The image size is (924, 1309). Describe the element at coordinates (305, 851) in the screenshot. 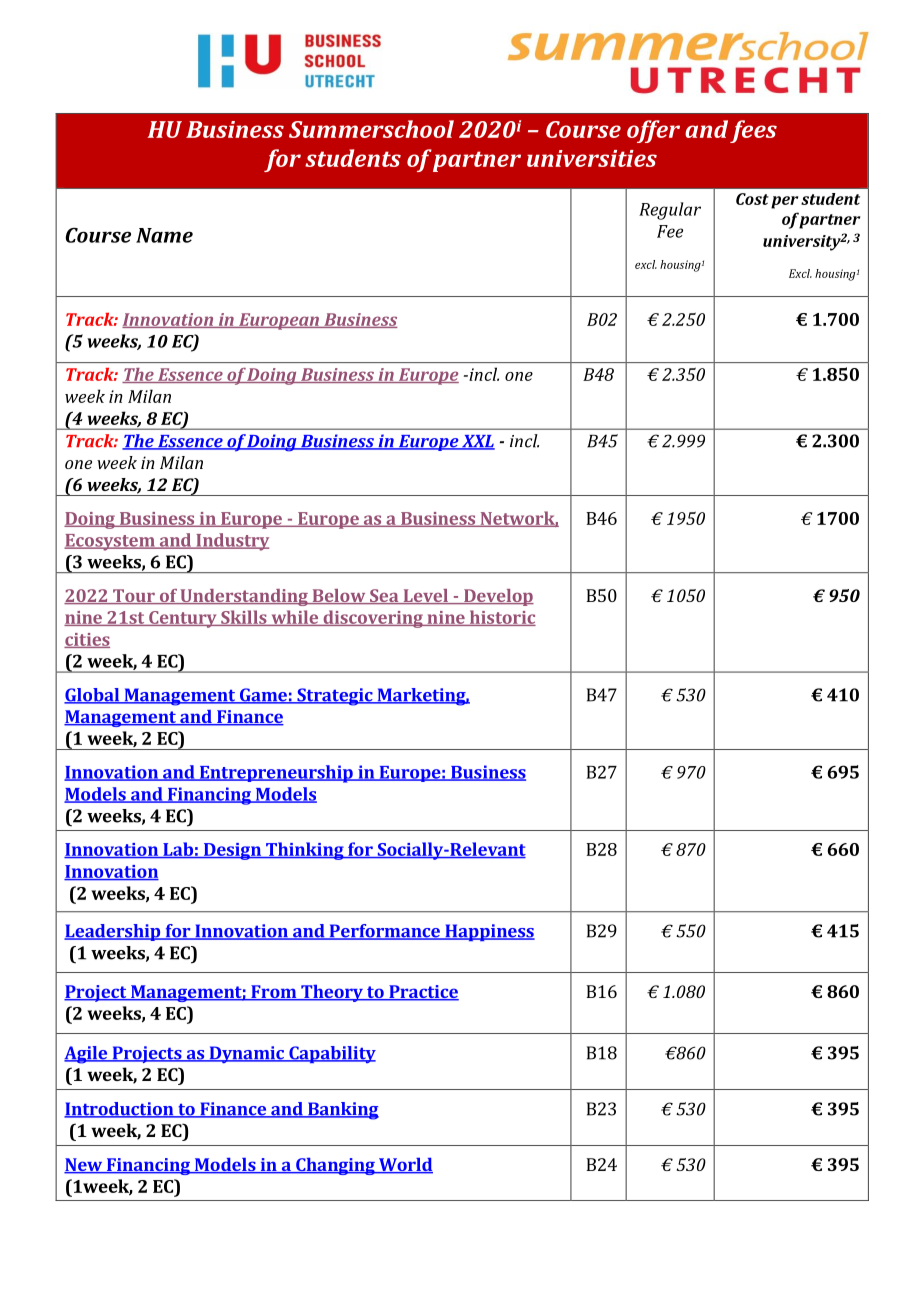

I see `Thinking` at that location.
